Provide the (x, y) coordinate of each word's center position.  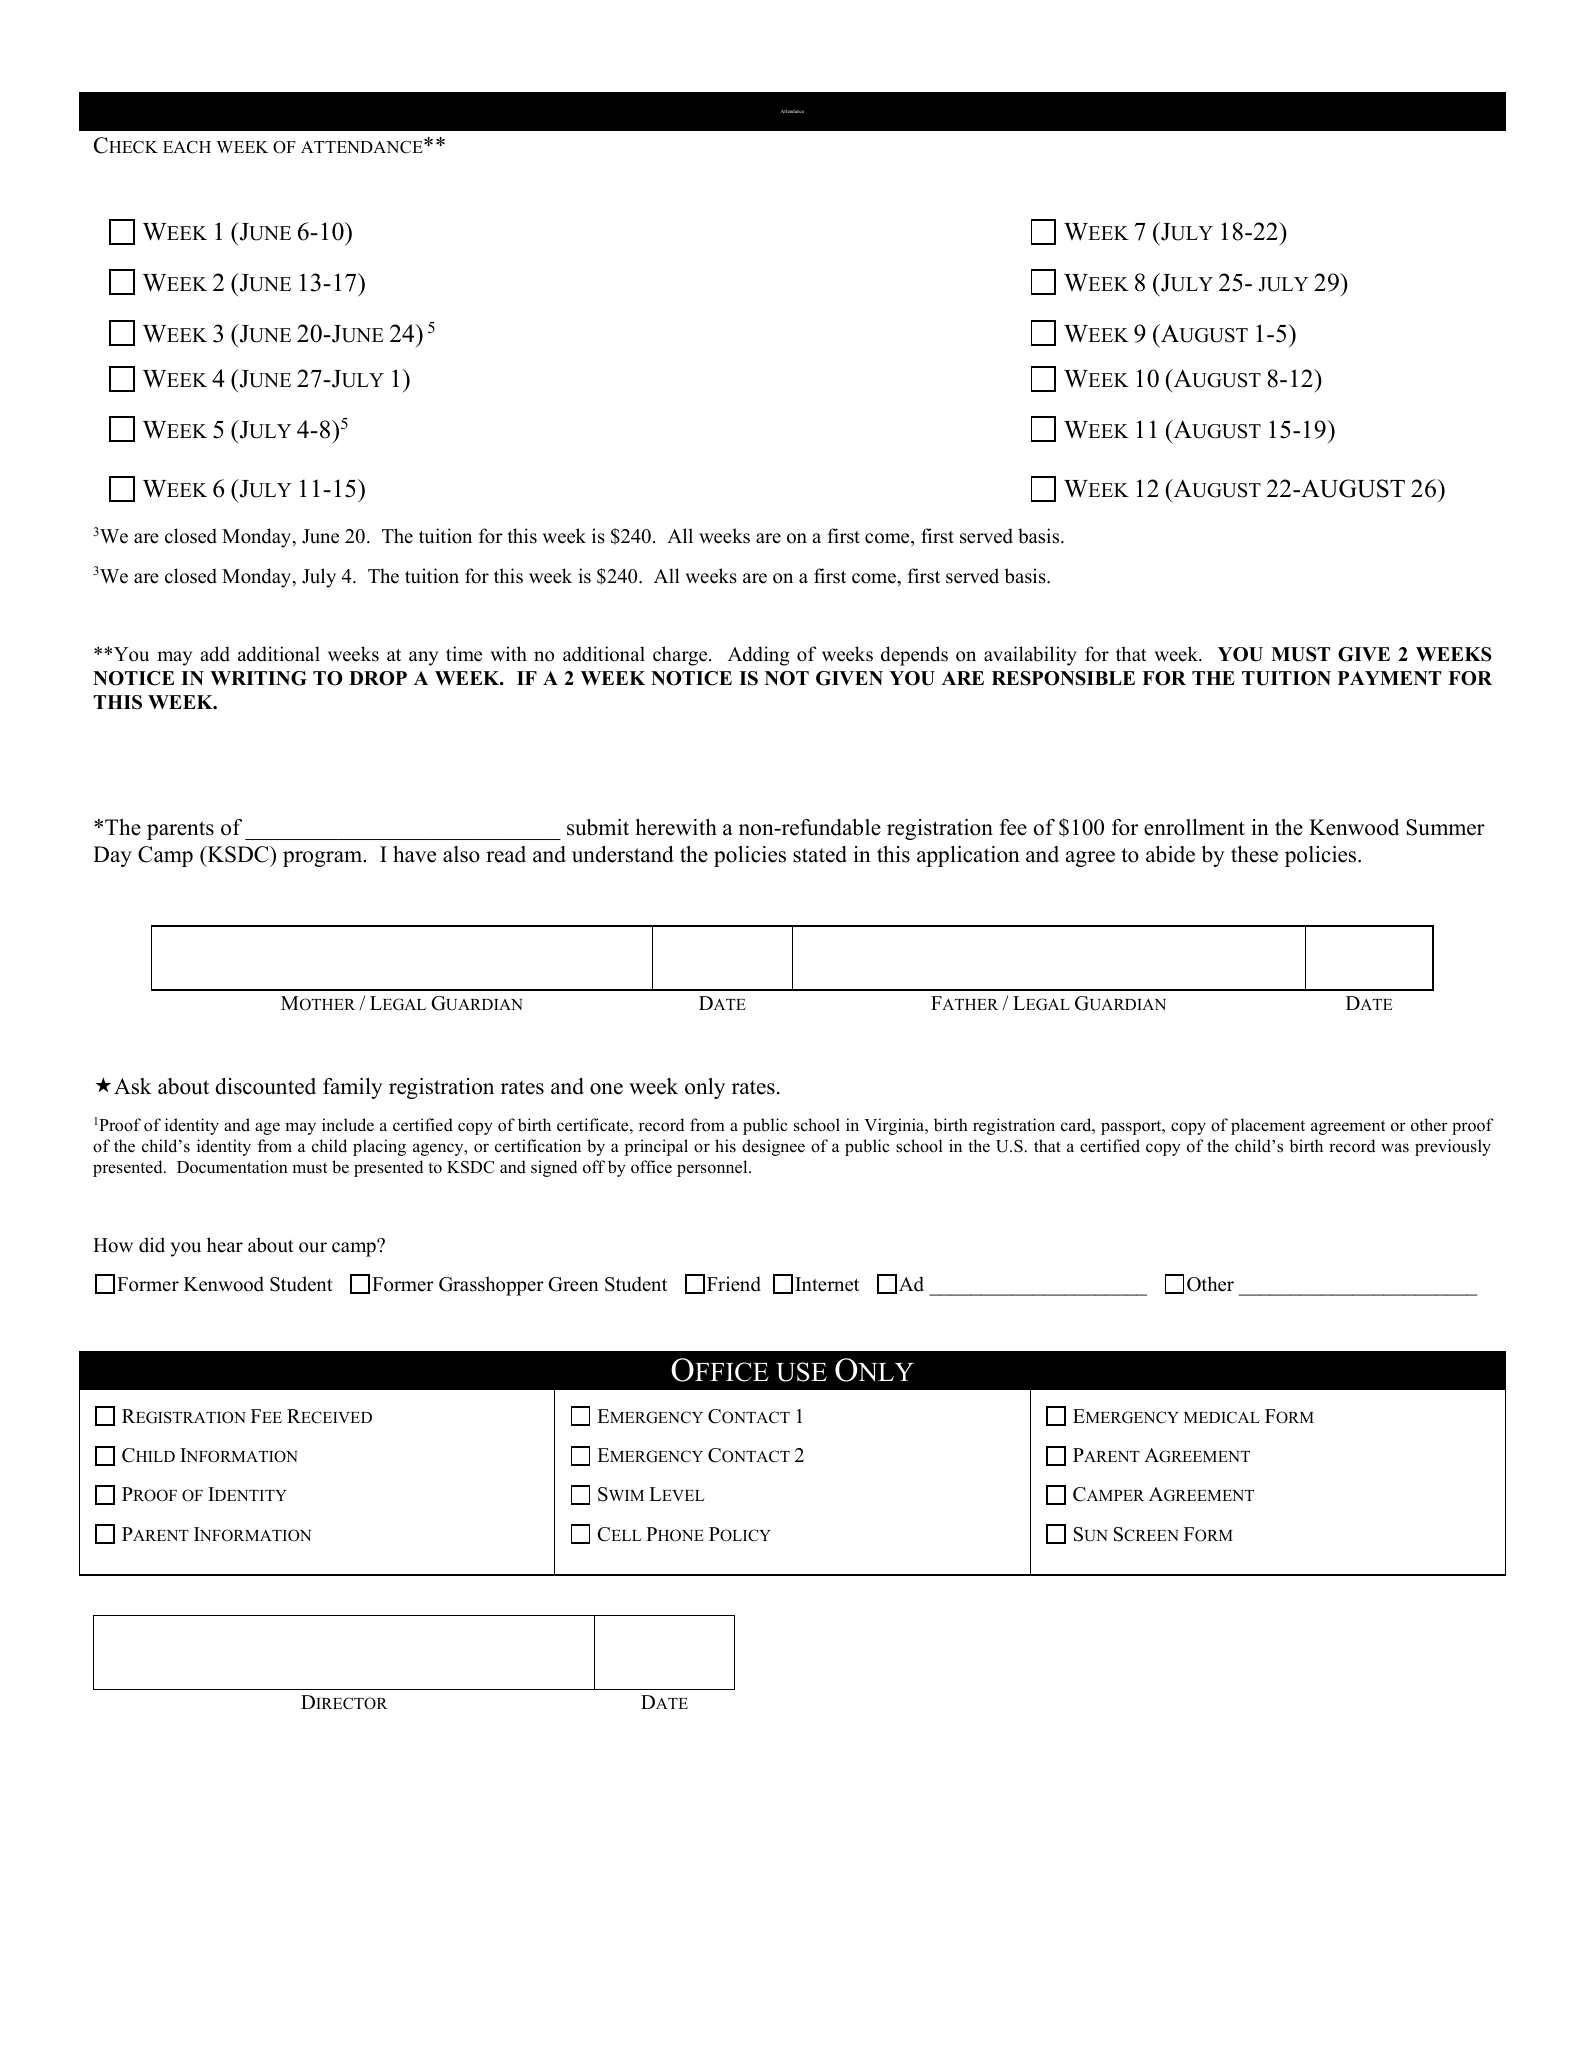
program (324, 859)
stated (820, 854)
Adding (759, 656)
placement (1268, 1126)
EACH (187, 147)
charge (681, 656)
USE (801, 1372)
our (313, 1247)
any (423, 658)
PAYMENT (1389, 678)
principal (656, 1147)
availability (1030, 656)
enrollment (1194, 827)
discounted (265, 1086)
